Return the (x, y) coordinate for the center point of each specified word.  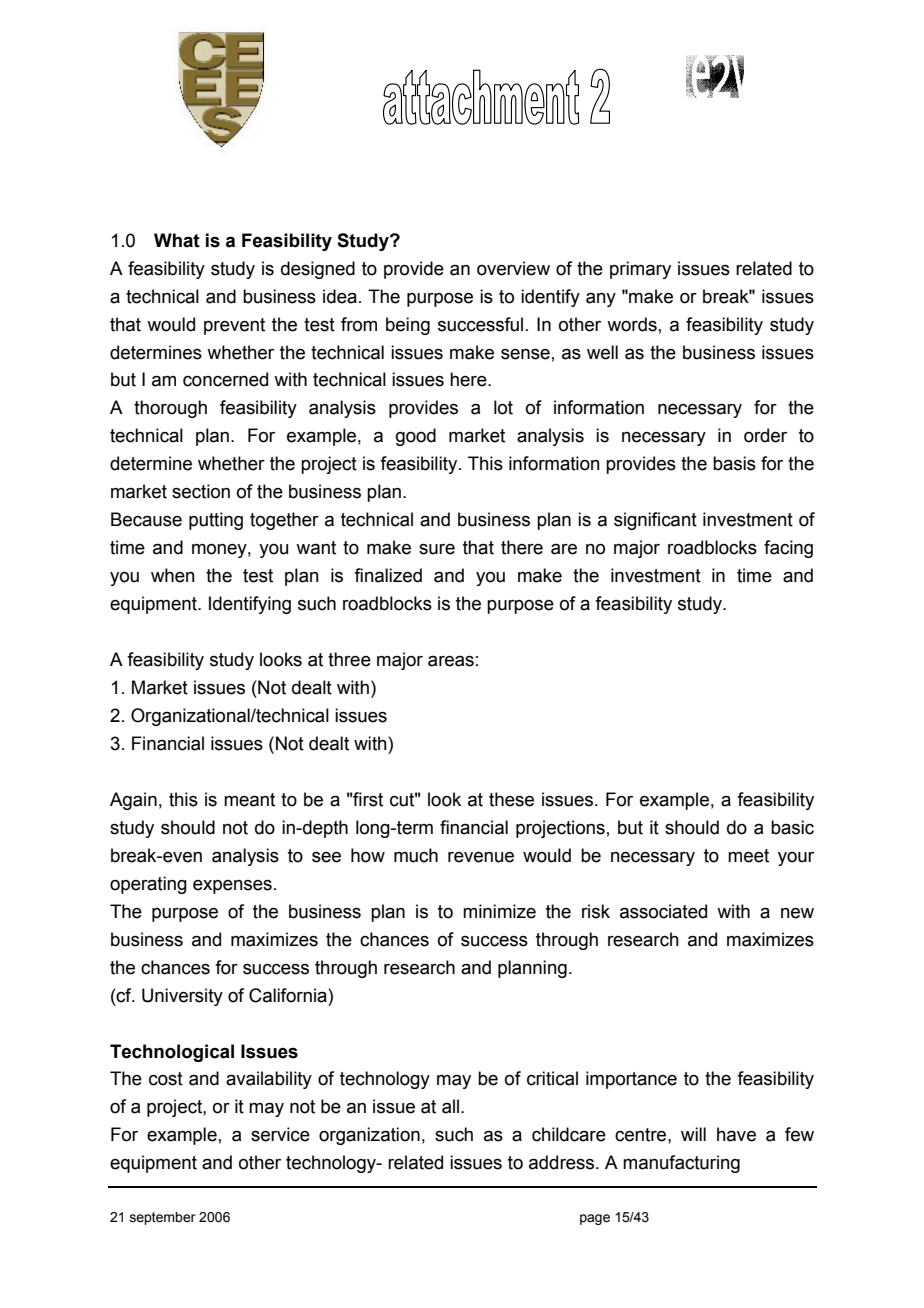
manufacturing (681, 1164)
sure (437, 549)
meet (748, 856)
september (163, 1218)
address (563, 1162)
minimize (499, 911)
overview (513, 268)
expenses (232, 887)
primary (640, 270)
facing (788, 549)
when (173, 575)
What (177, 240)
